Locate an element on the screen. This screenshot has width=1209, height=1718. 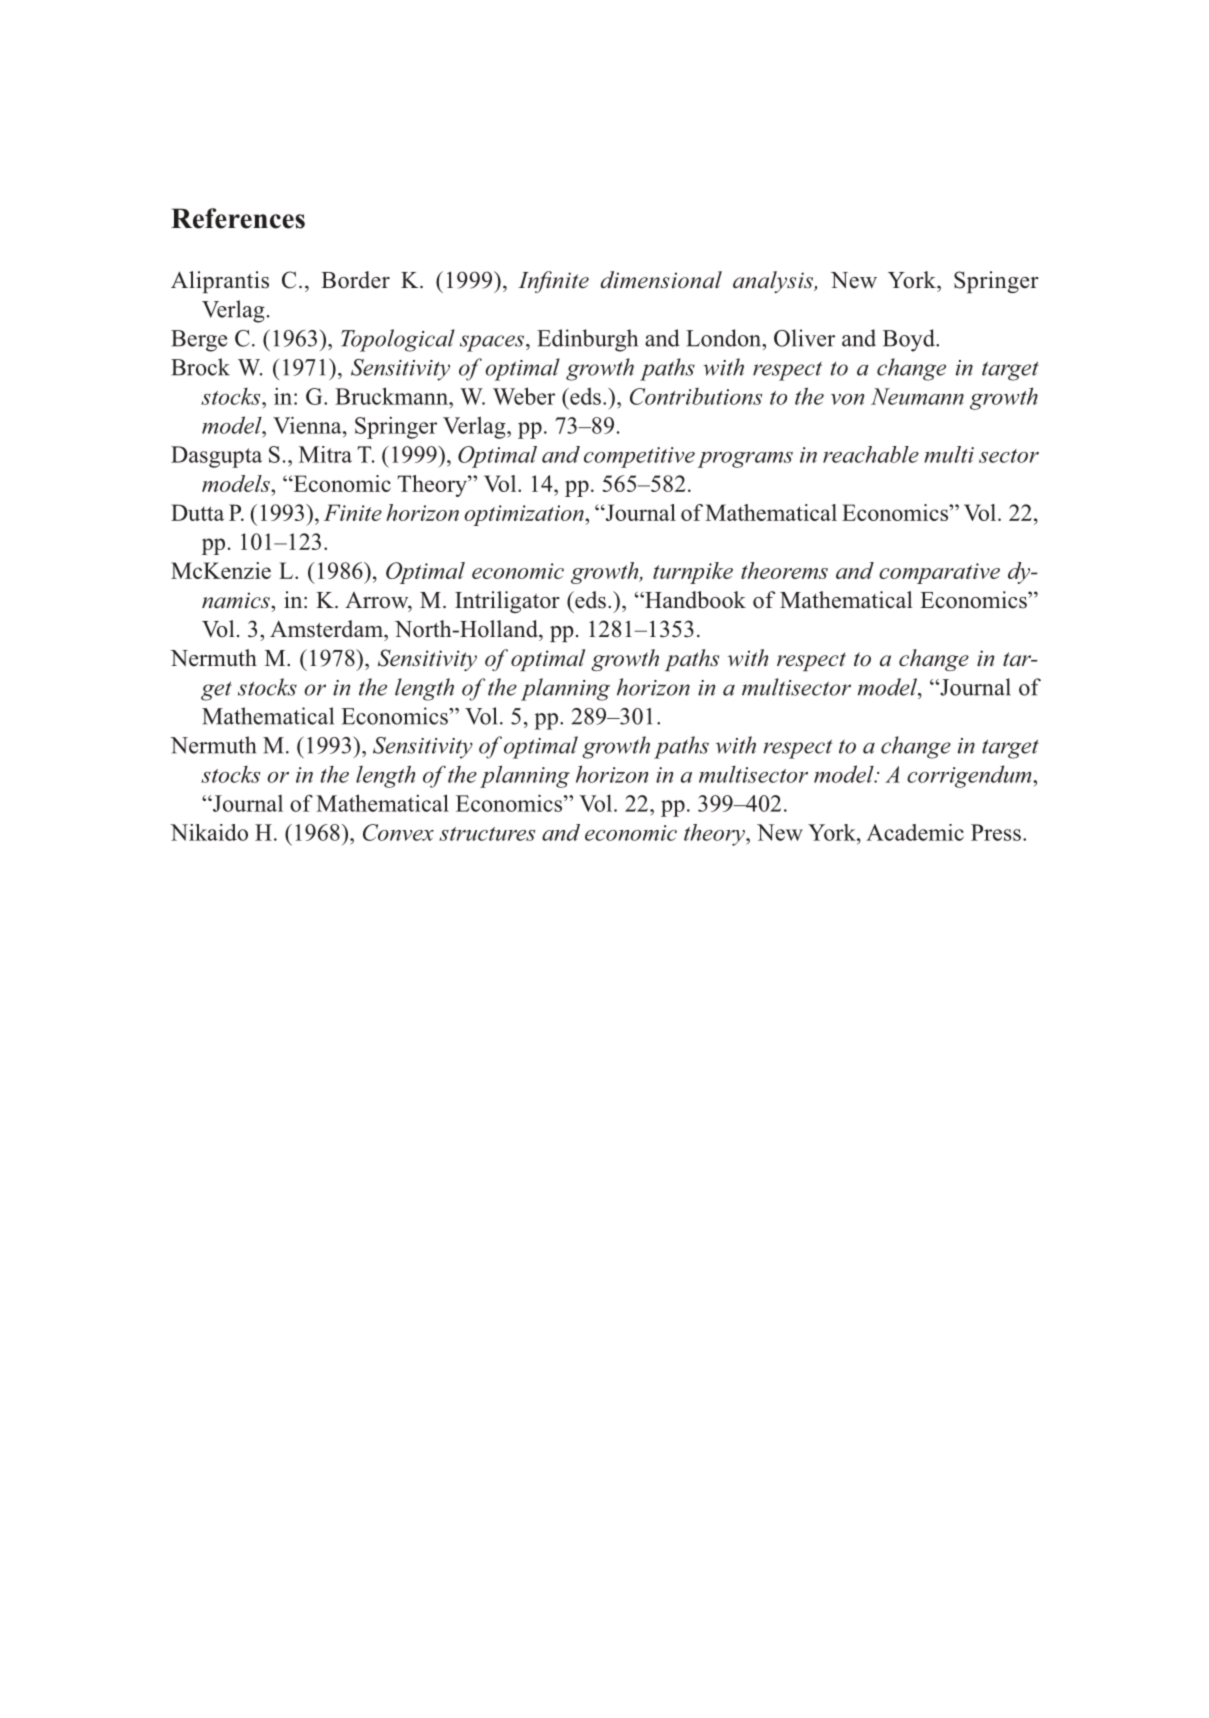
analysis is located at coordinates (774, 282).
